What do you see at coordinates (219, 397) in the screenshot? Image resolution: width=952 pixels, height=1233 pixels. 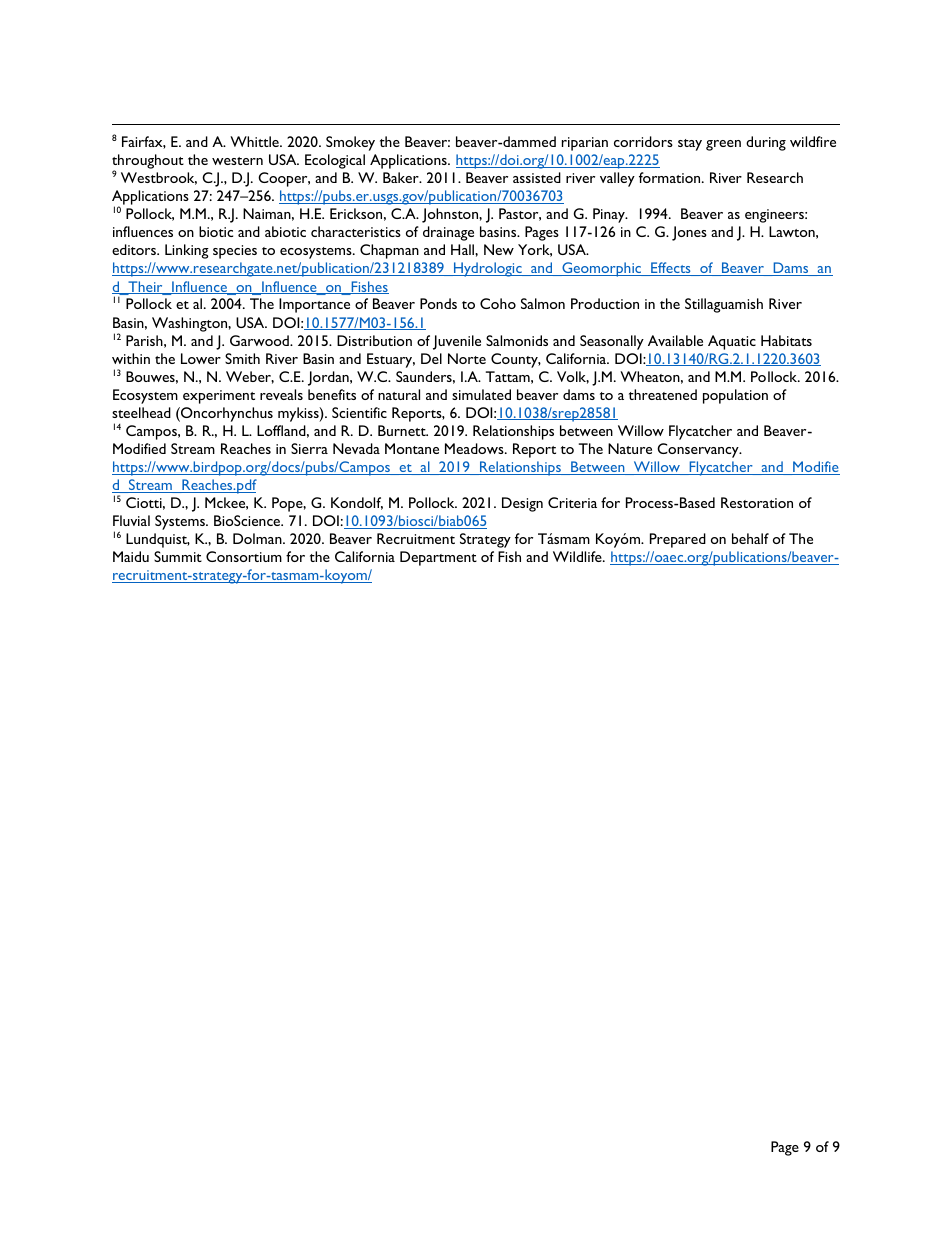 I see `experiment` at bounding box center [219, 397].
